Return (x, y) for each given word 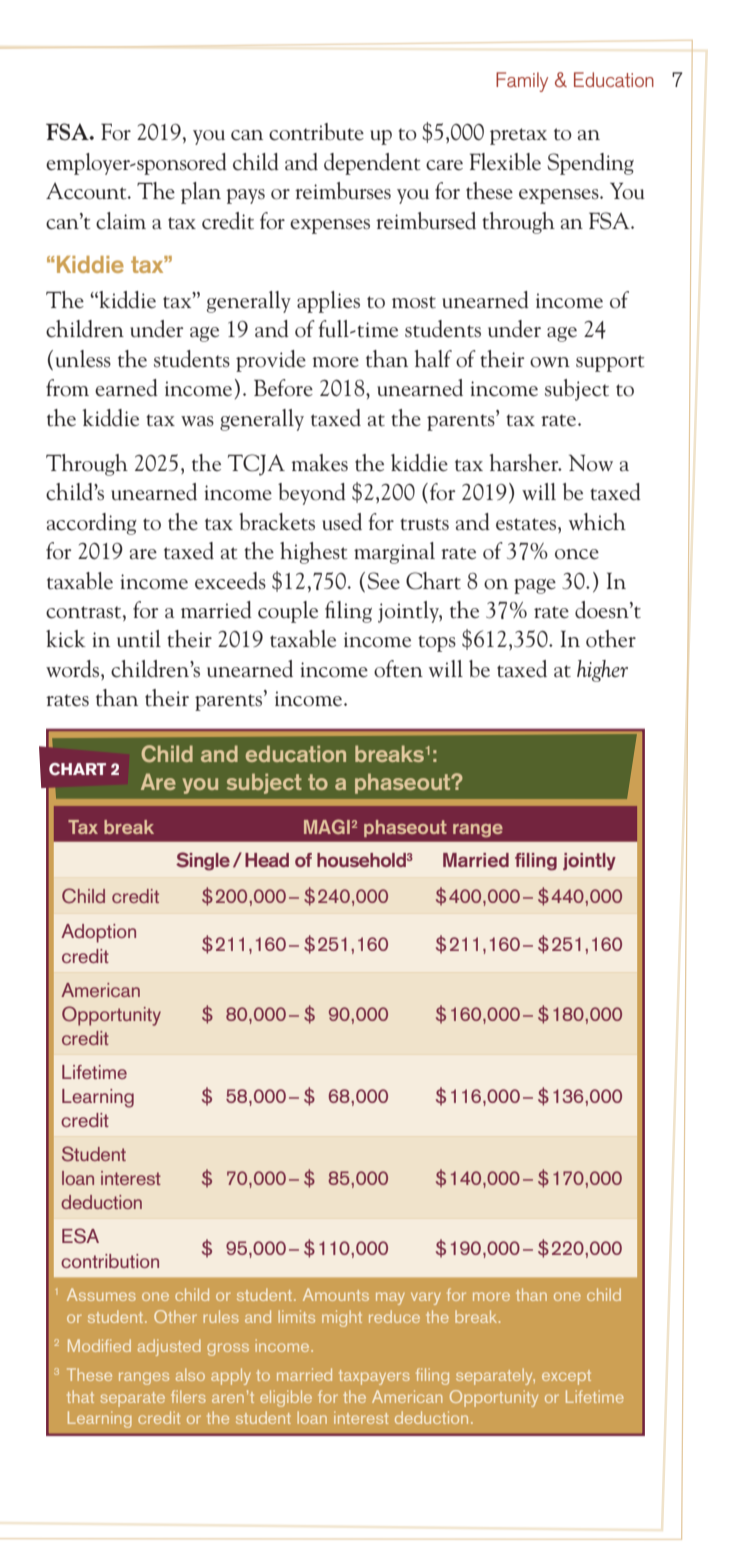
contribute (316, 132)
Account (87, 191)
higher (602, 671)
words (74, 670)
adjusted (169, 1347)
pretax (518, 136)
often (398, 669)
